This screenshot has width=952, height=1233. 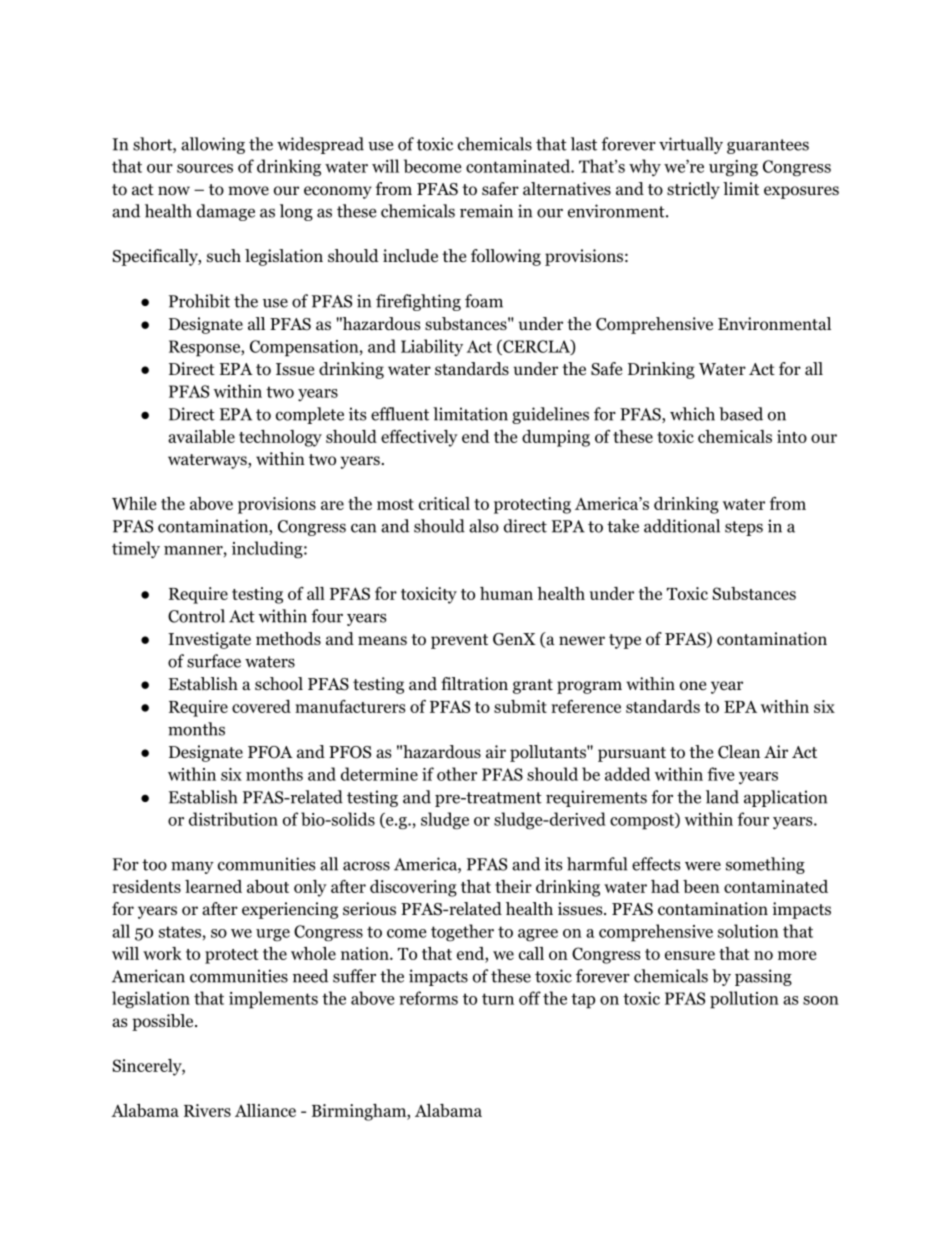 I want to click on remain, so click(x=486, y=211).
